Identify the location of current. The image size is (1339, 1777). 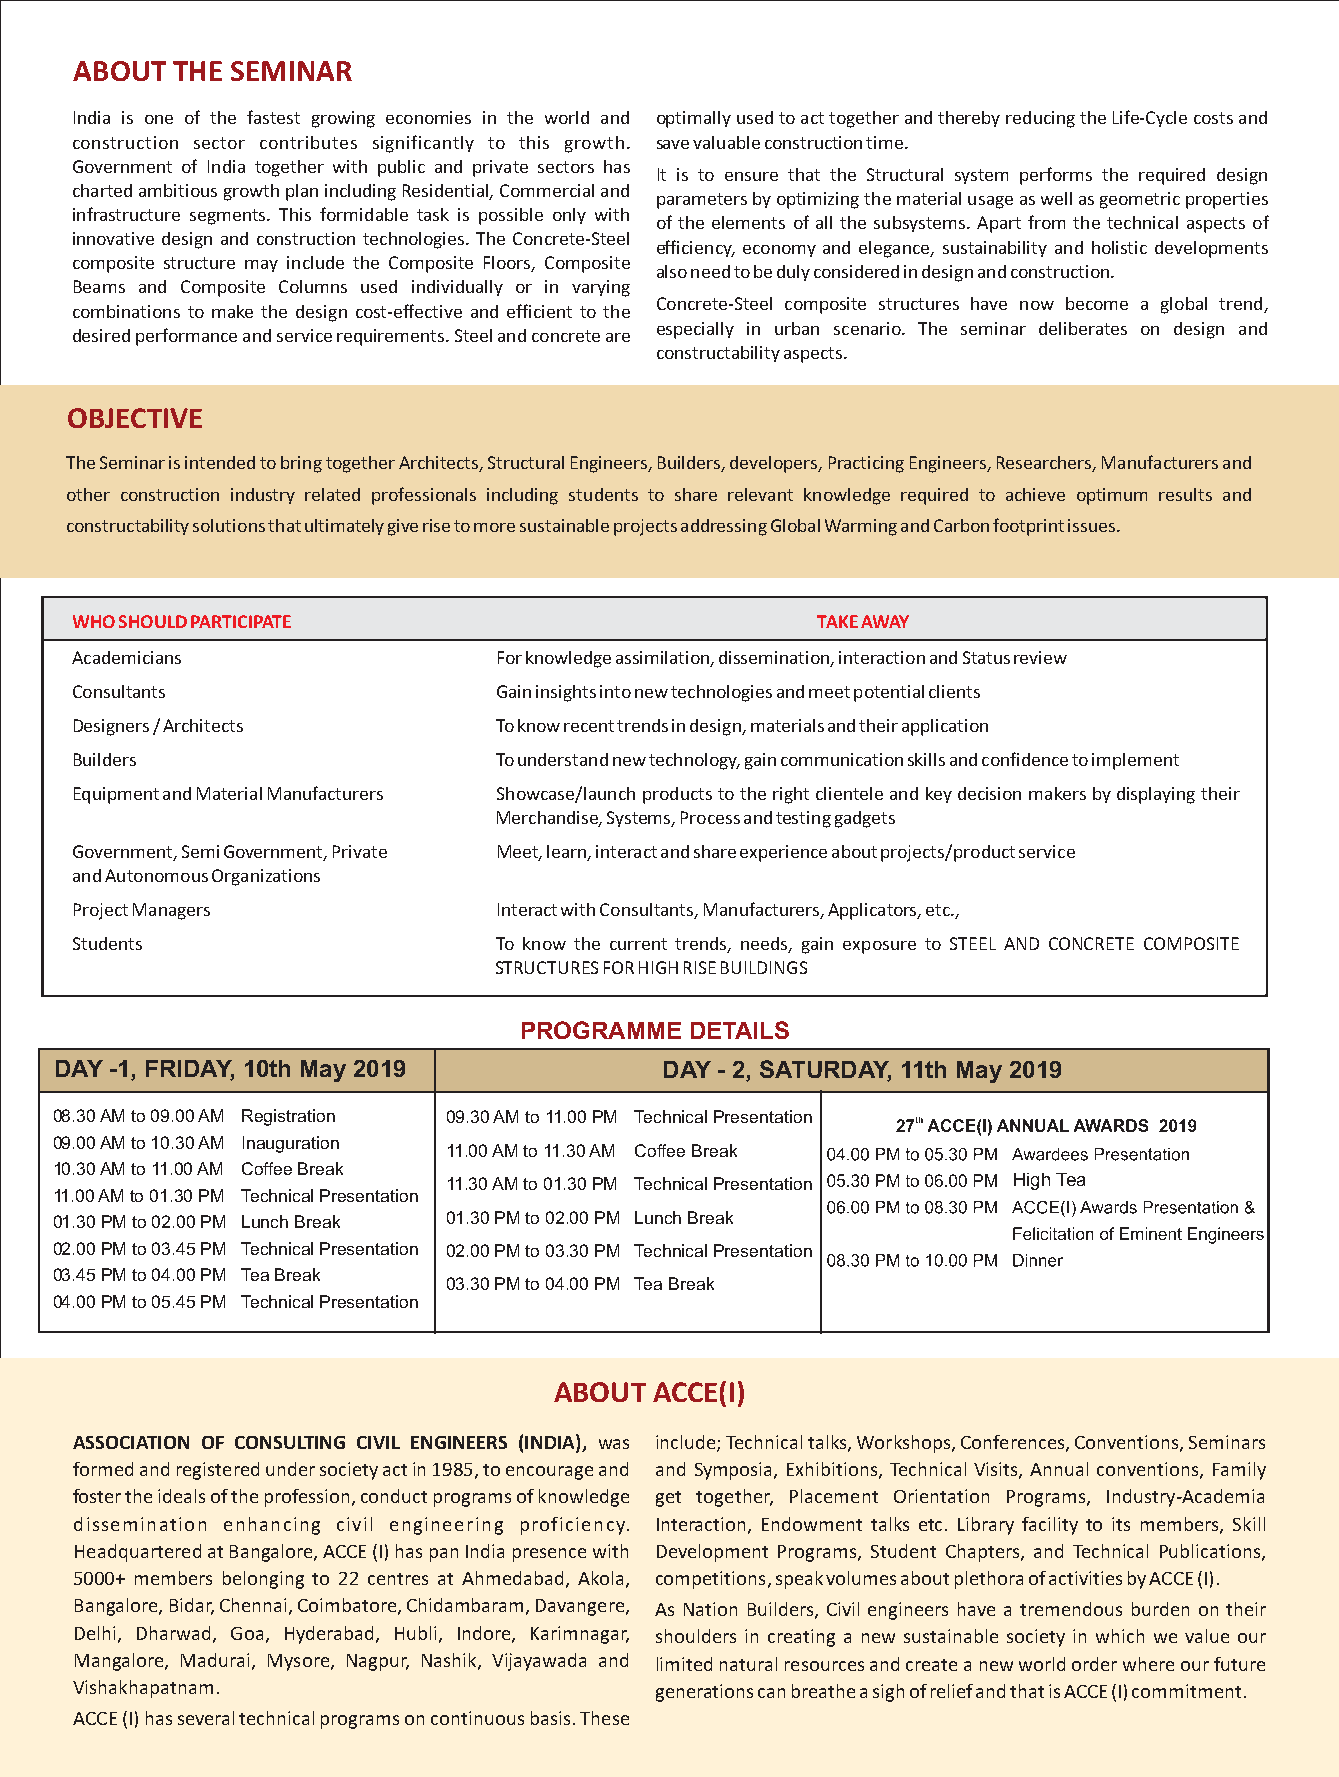
(638, 944).
